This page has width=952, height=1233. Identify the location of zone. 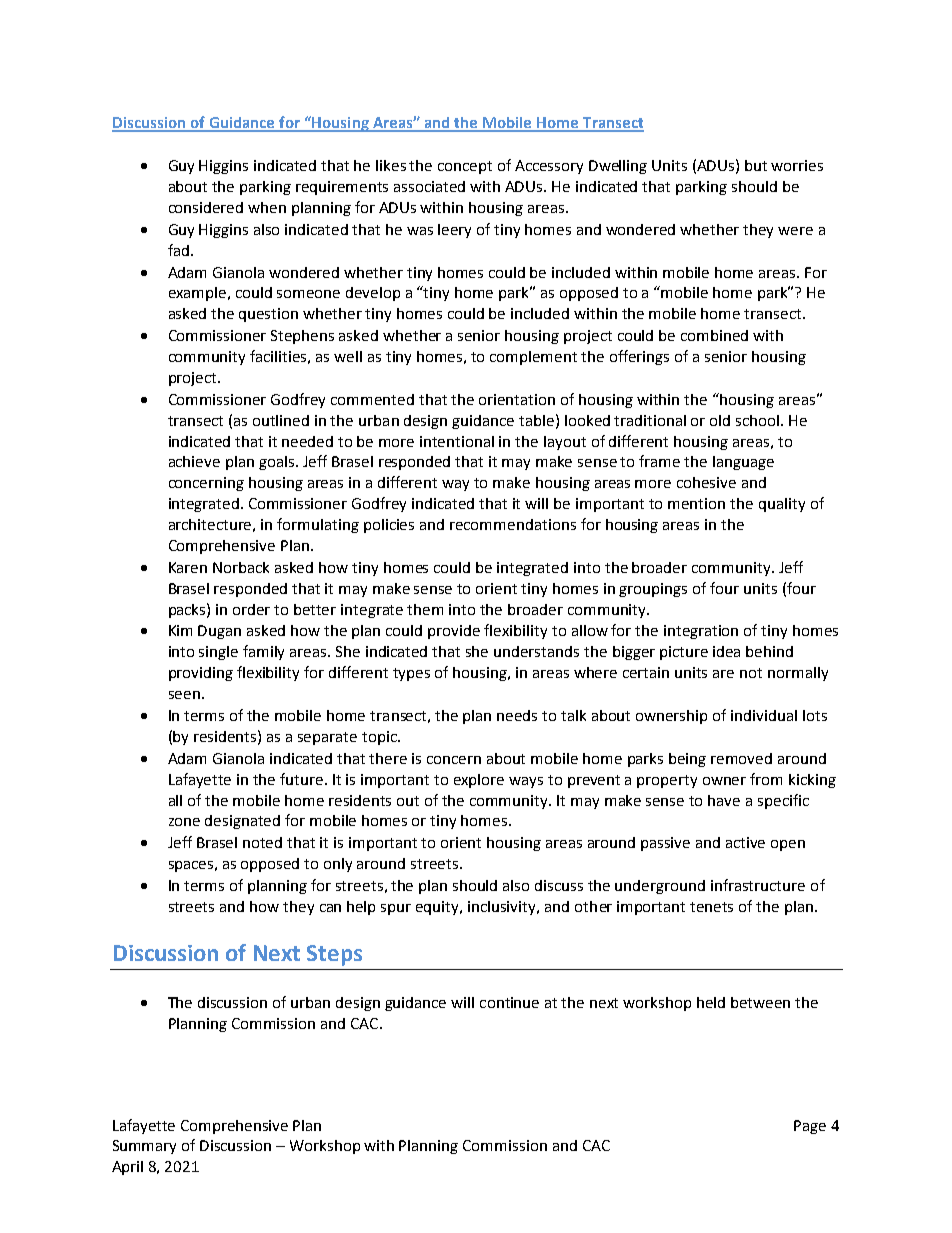
(184, 822).
